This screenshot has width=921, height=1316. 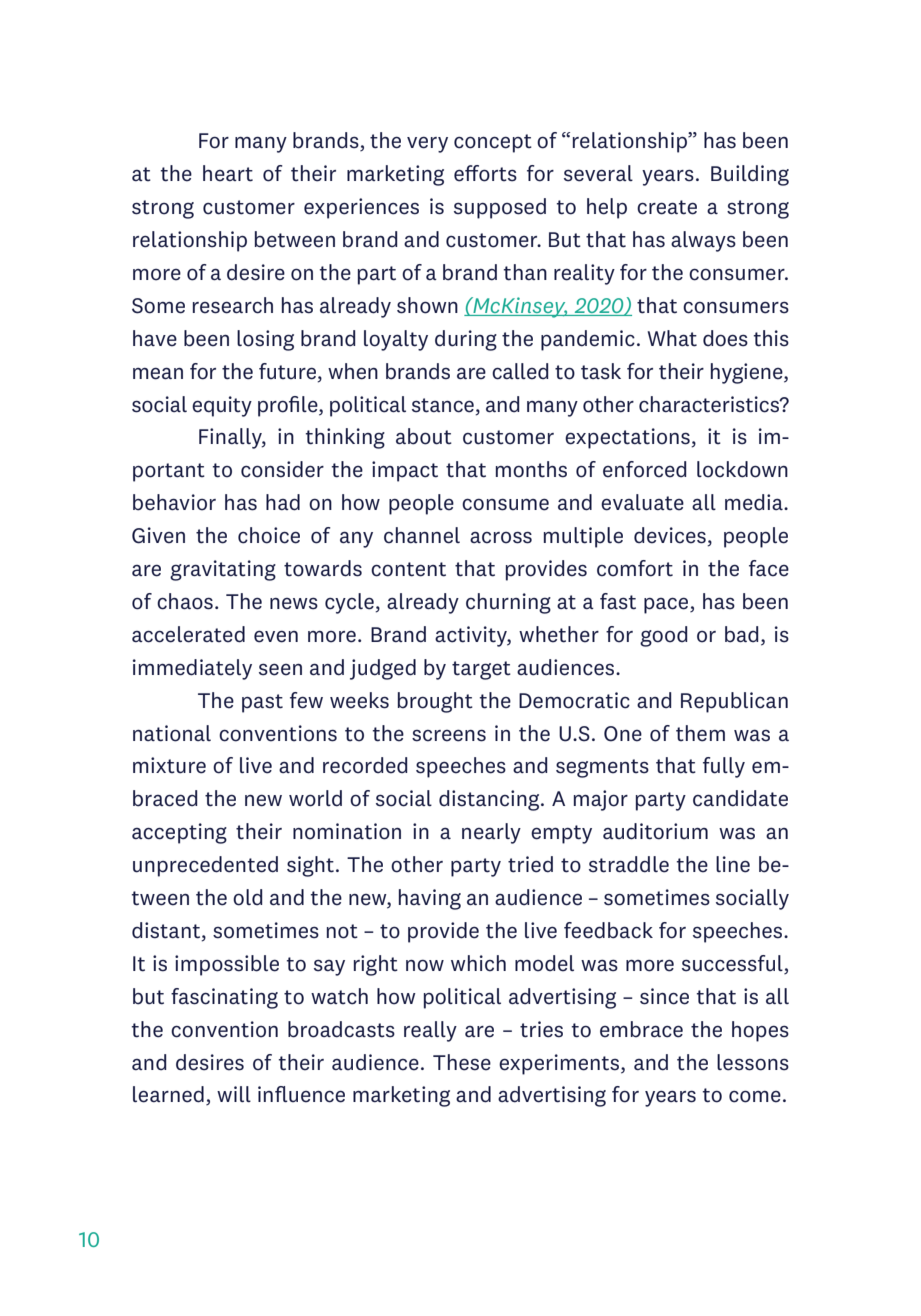 I want to click on mixture, so click(x=169, y=765).
